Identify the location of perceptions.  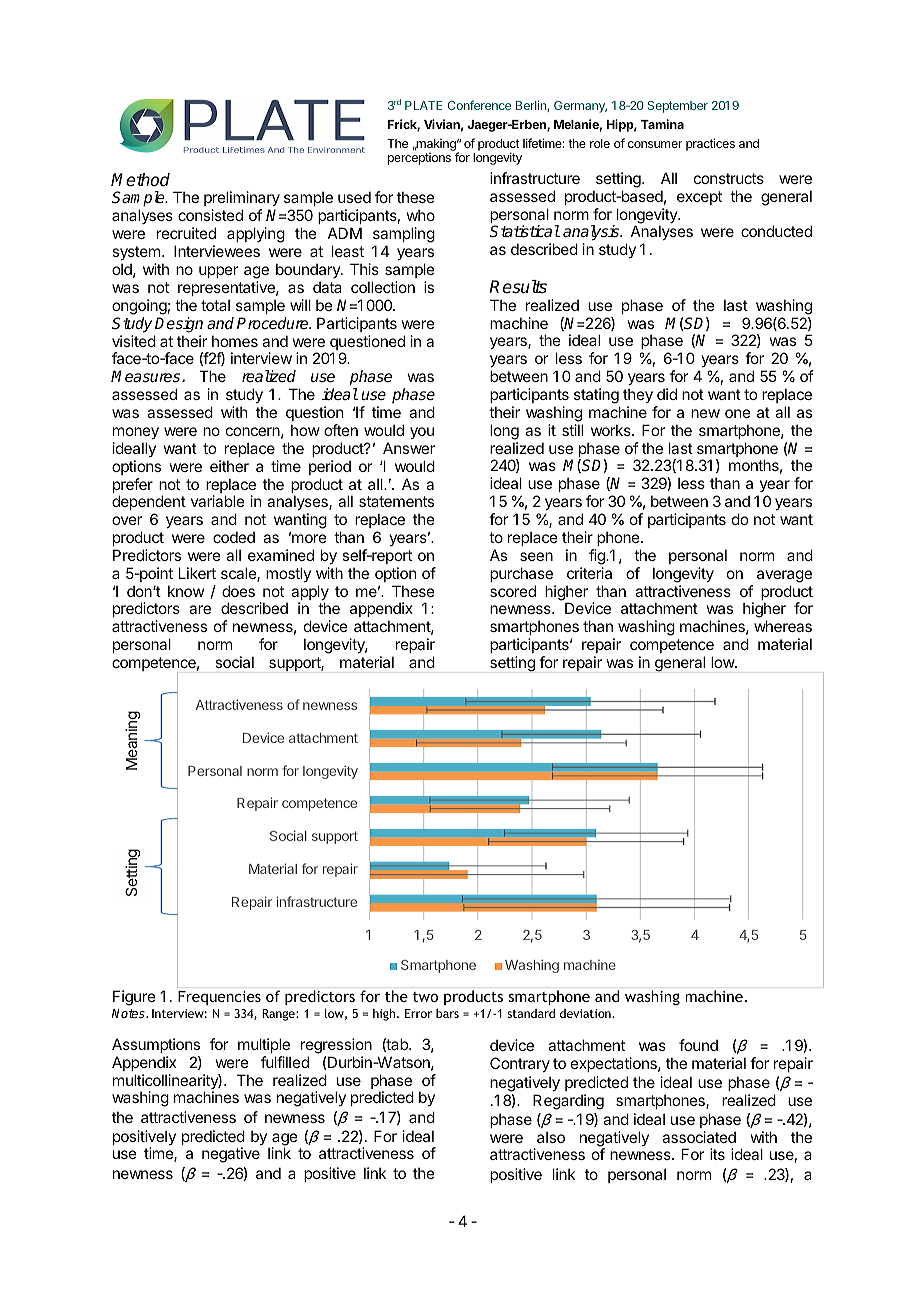
(419, 159).
